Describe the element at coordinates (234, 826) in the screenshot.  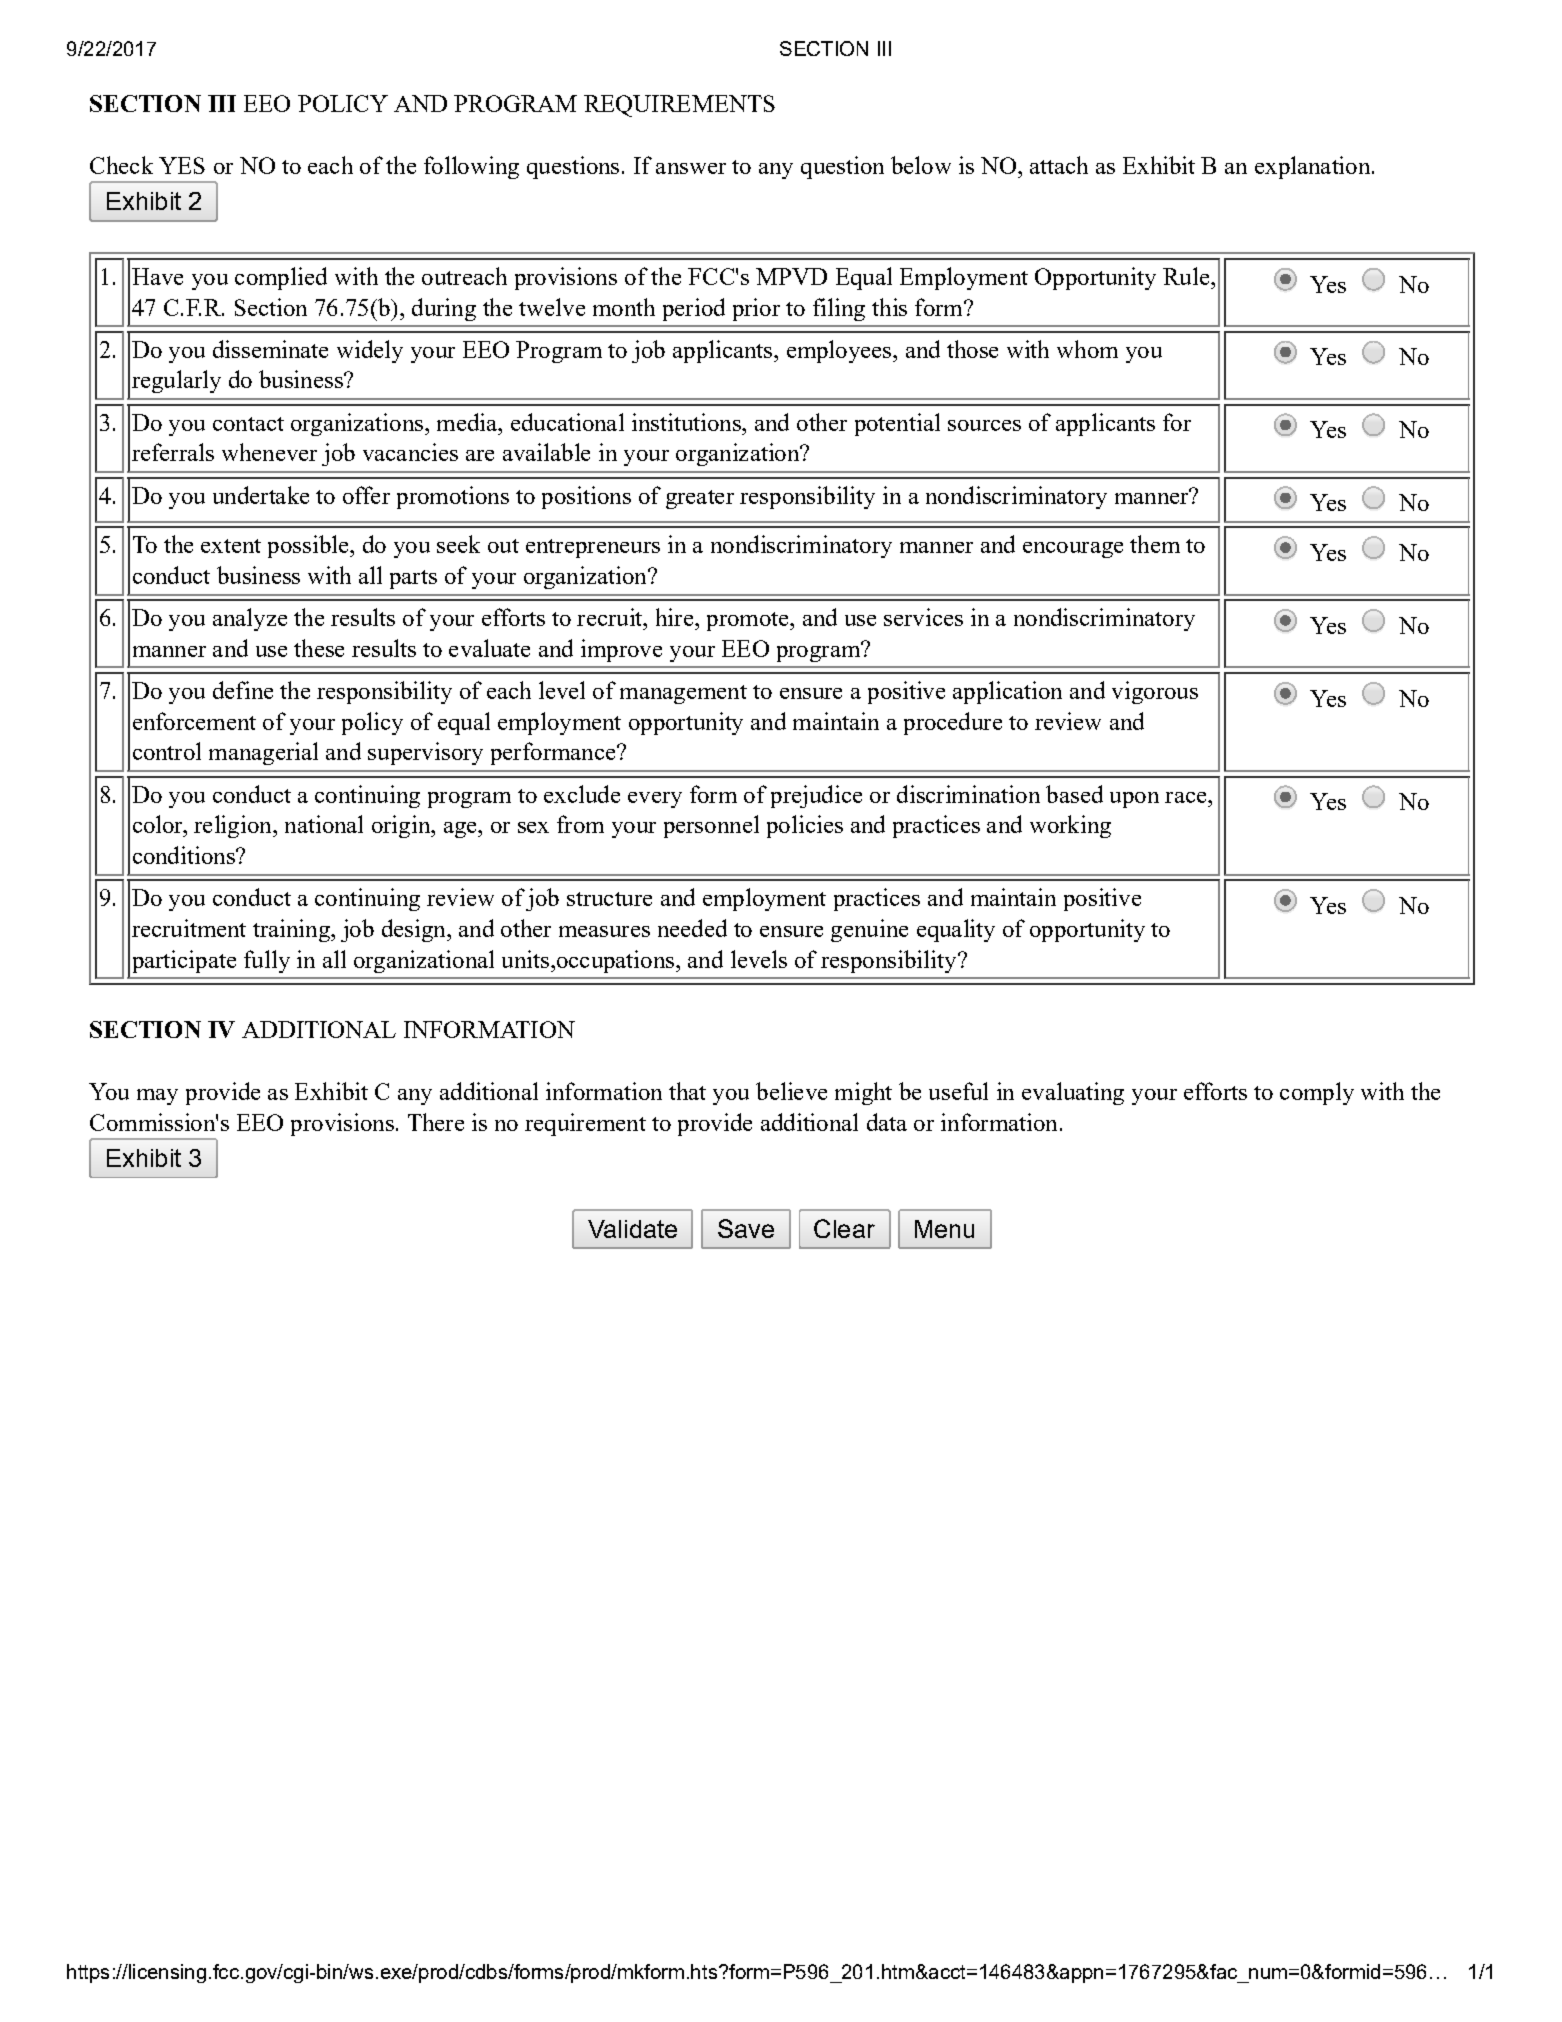
I see `religion` at that location.
